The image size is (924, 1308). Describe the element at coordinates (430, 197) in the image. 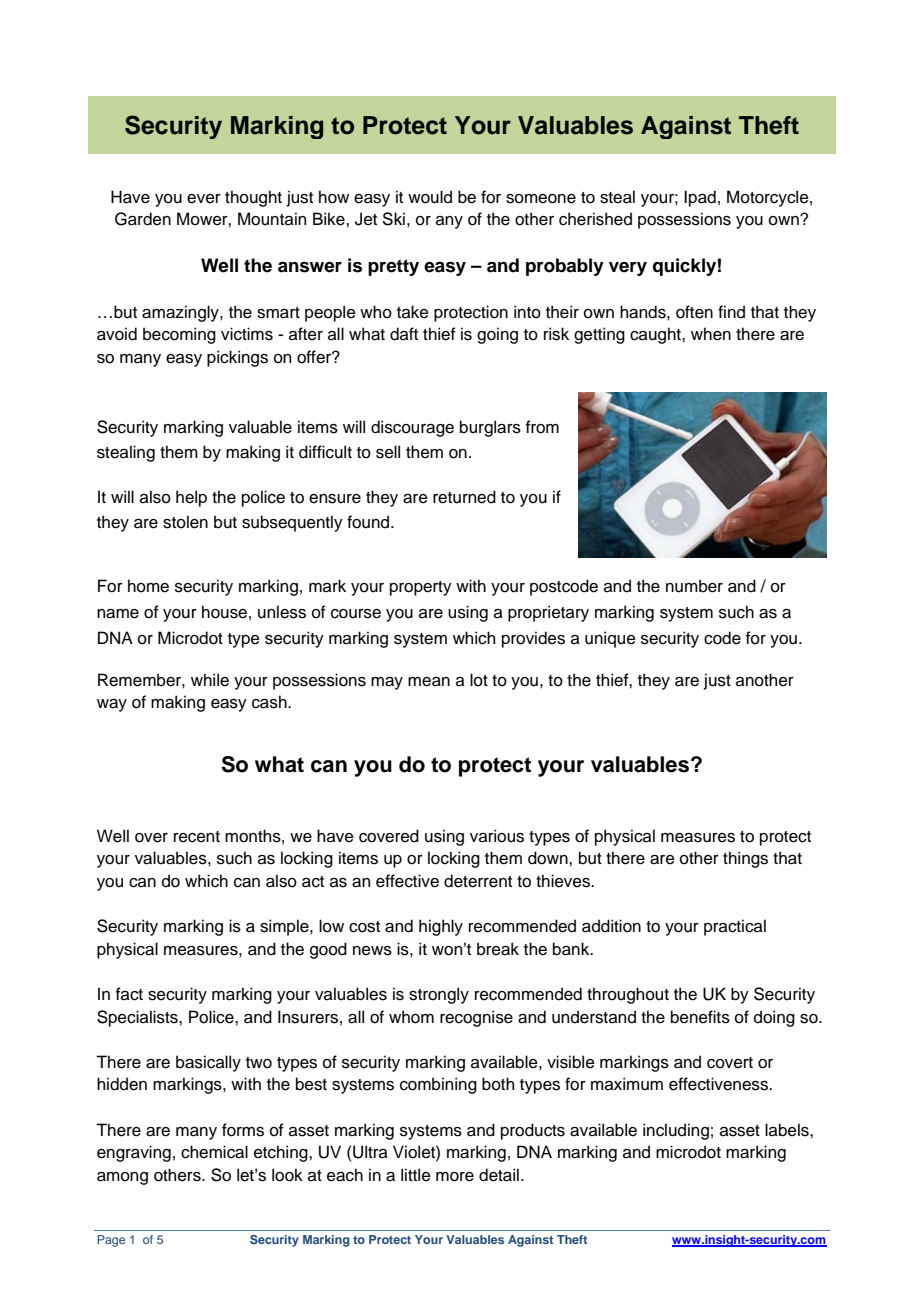

I see `would` at that location.
